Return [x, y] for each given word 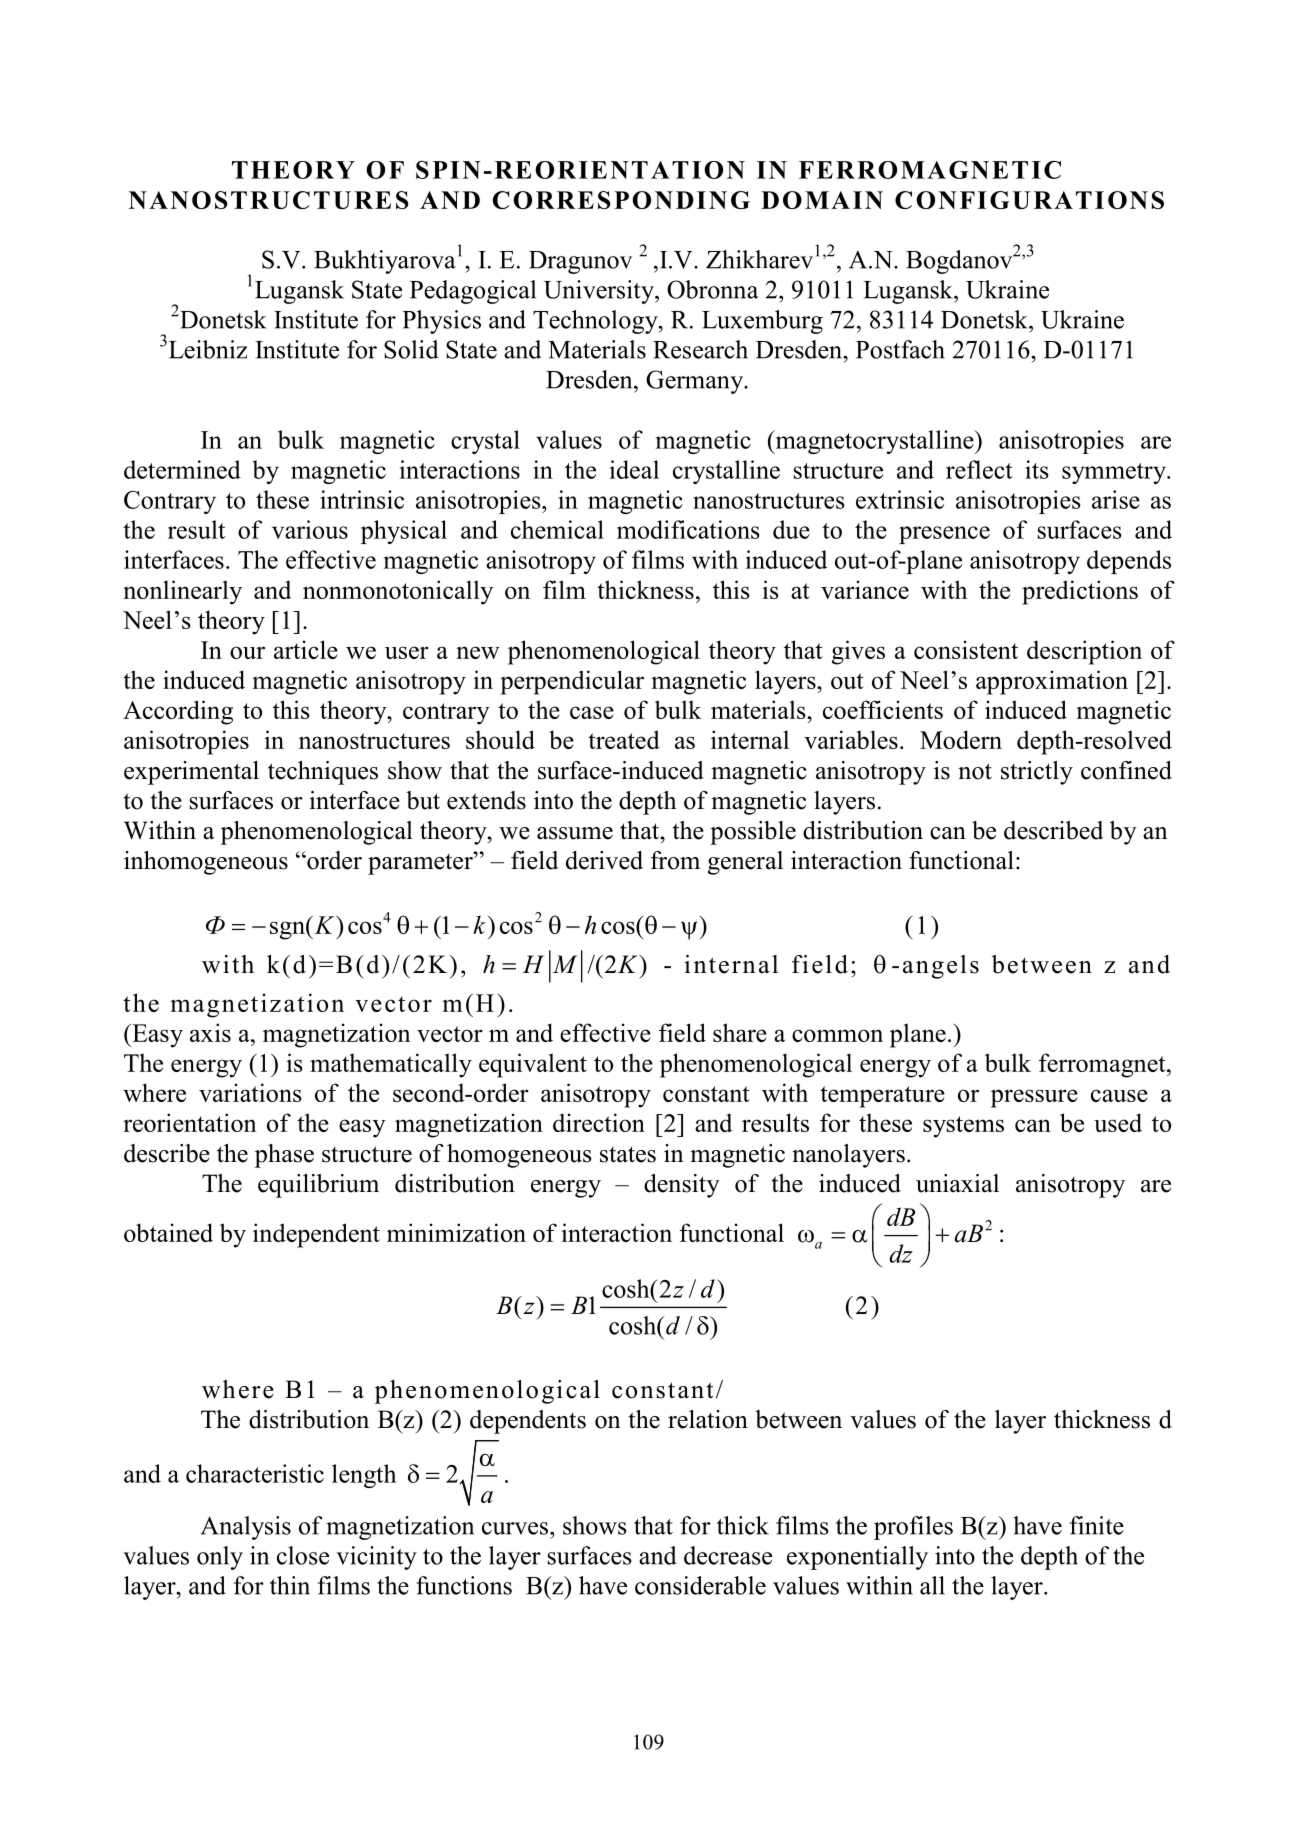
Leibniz [206, 349]
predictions [1080, 592]
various [310, 529]
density [682, 1186]
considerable [700, 1585]
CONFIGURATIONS [1029, 200]
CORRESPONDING [621, 200]
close [303, 1555]
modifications [688, 529]
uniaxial [957, 1183]
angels [941, 967]
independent [316, 1235]
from [675, 860]
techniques [323, 773]
